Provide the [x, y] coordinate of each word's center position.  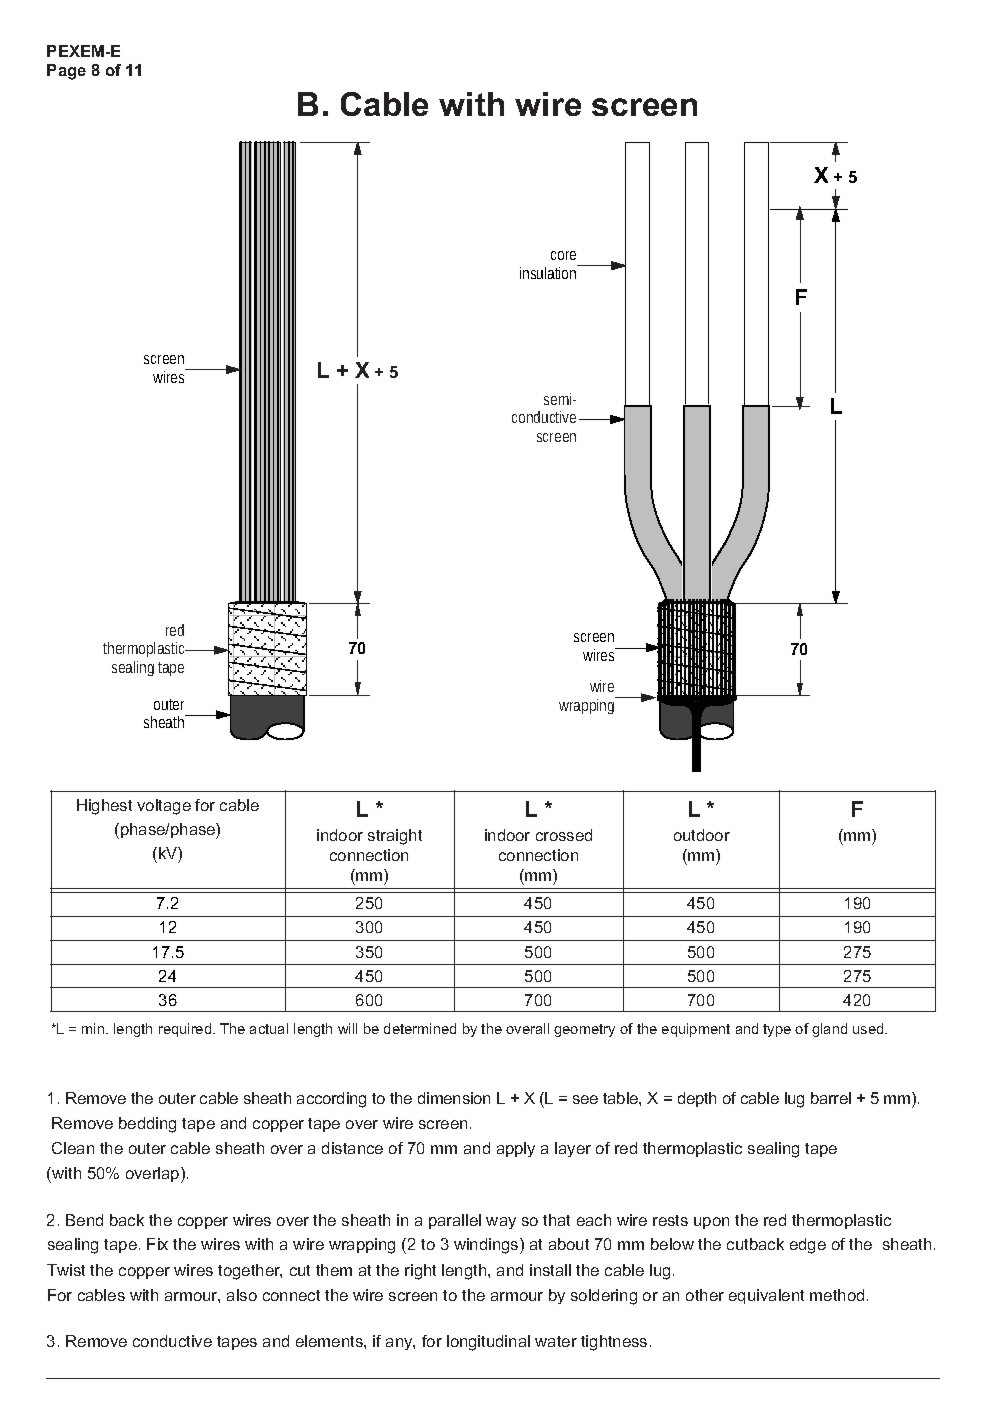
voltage [164, 807]
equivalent [766, 1296]
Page [66, 72]
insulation [549, 272]
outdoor [702, 835]
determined [420, 1028]
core [563, 255]
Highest [104, 807]
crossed [564, 835]
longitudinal [488, 1343]
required [186, 1030]
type [777, 1030]
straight [395, 837]
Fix [157, 1244]
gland [829, 1030]
